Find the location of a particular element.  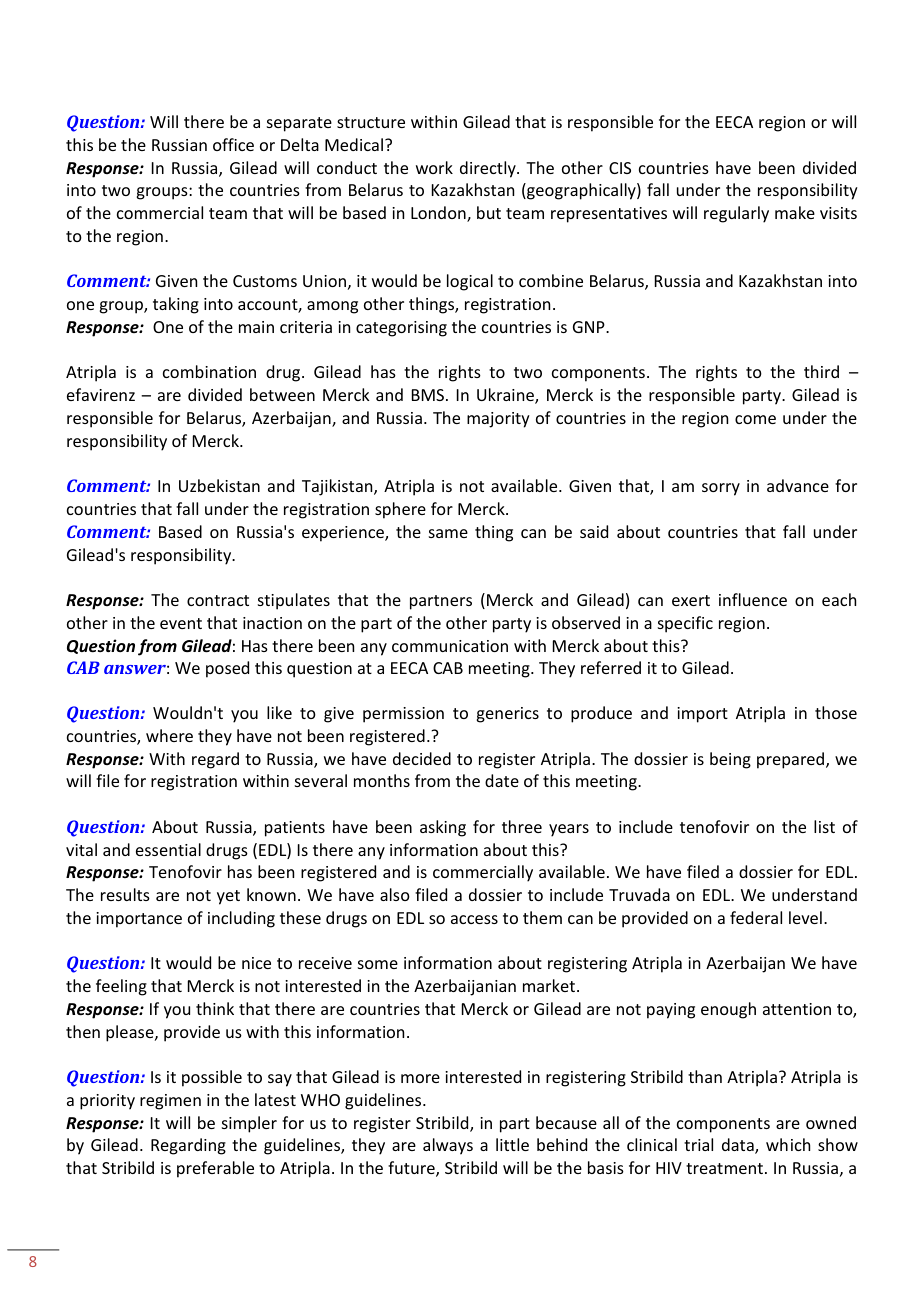

regimen is located at coordinates (170, 1102).
